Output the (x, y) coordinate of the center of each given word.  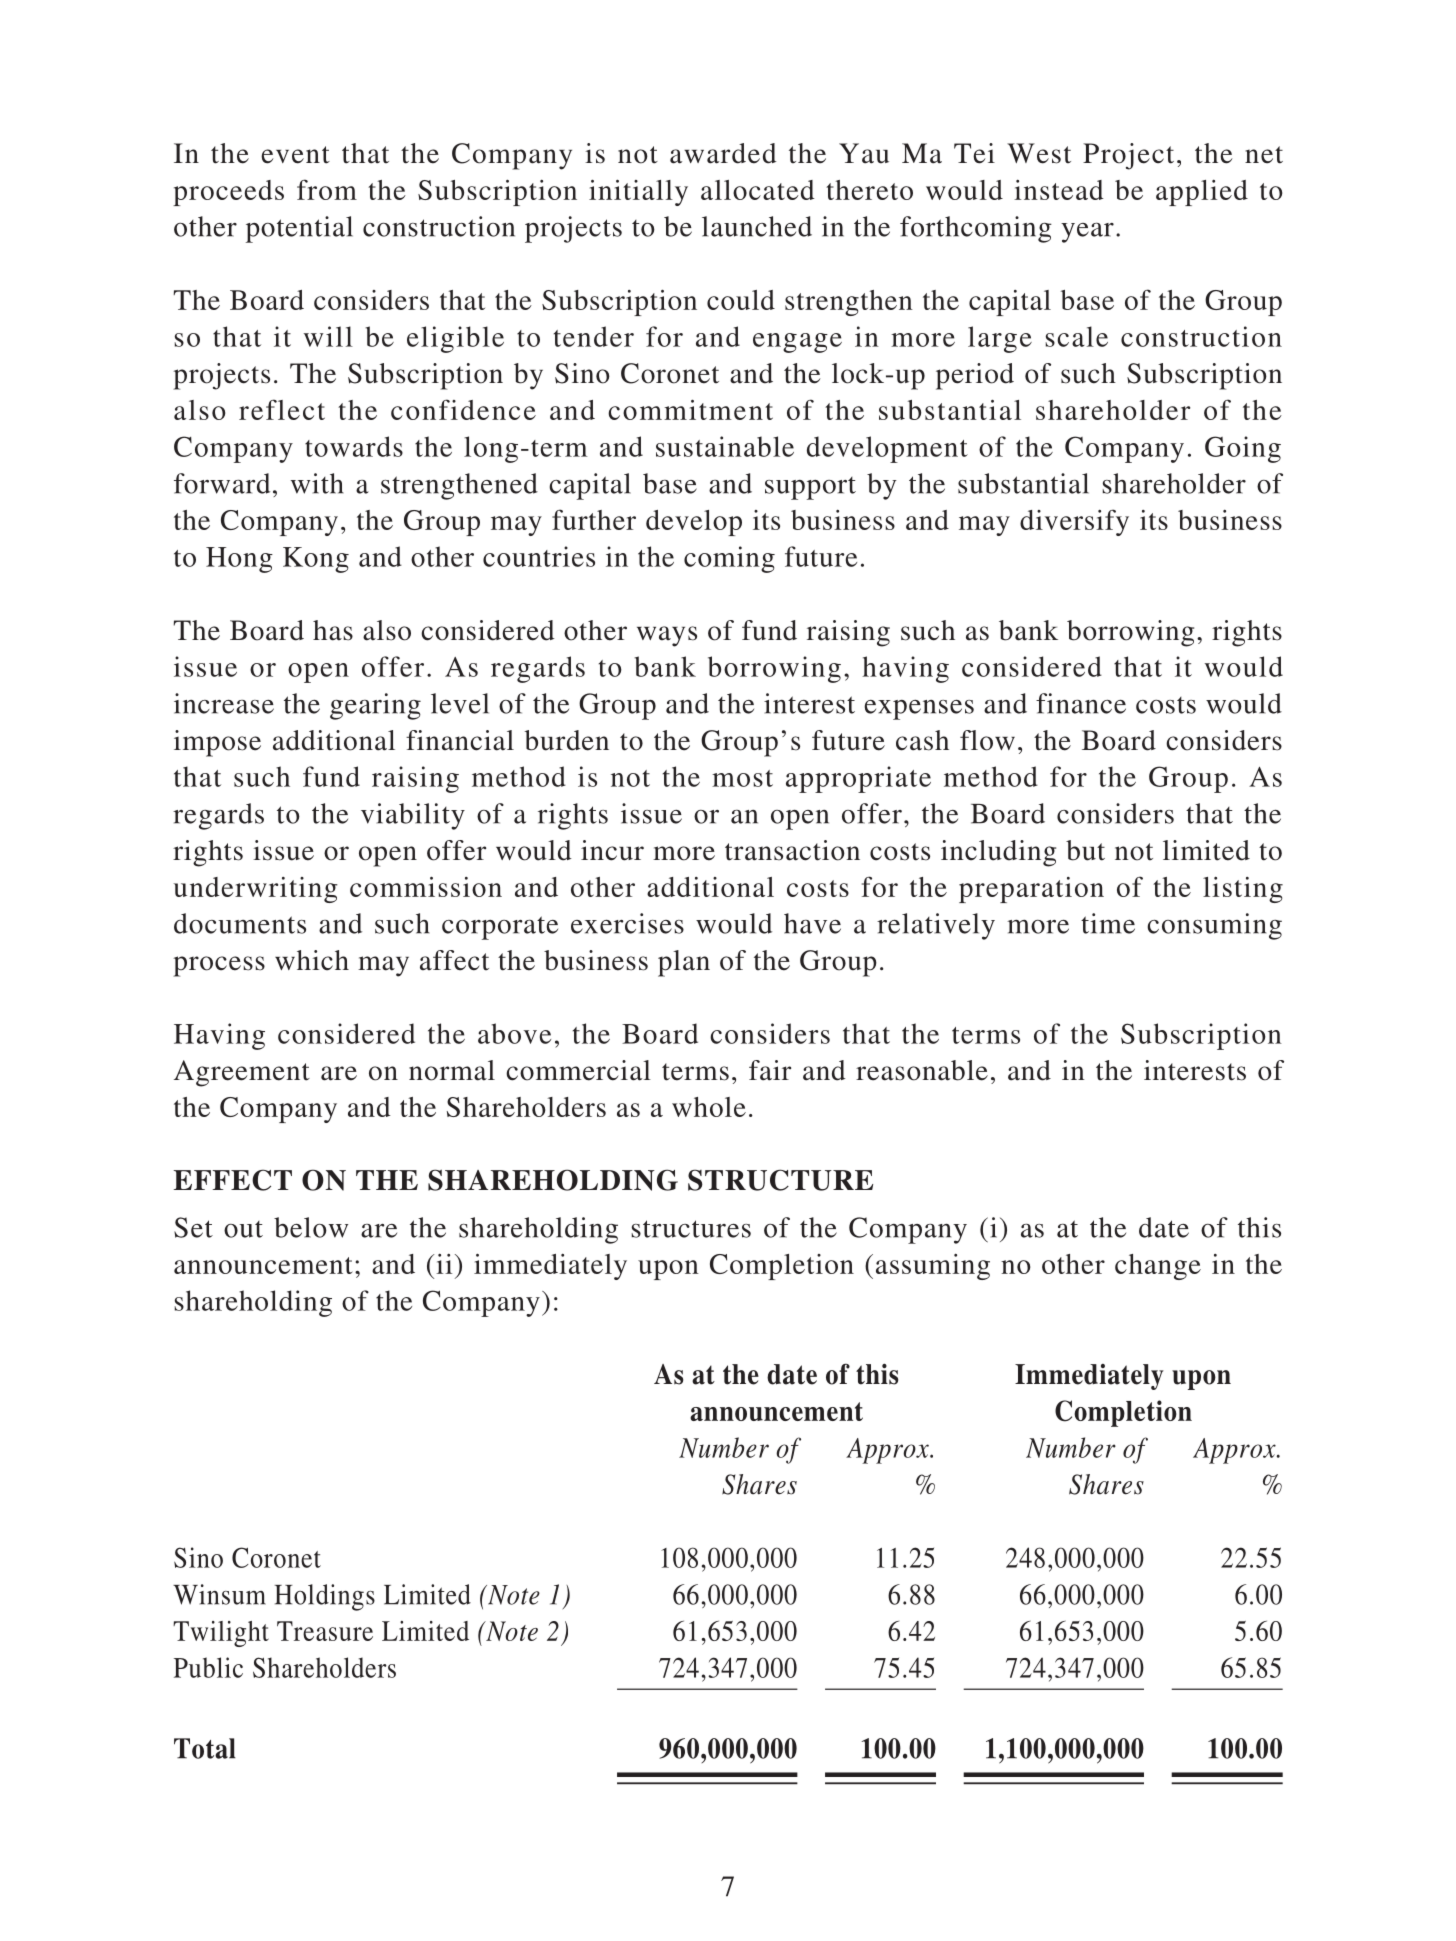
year (1087, 232)
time (1108, 923)
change (1158, 1267)
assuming (933, 1267)
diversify (1074, 522)
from (327, 189)
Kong (316, 560)
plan (684, 963)
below (311, 1227)
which (312, 960)
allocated (758, 190)
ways (667, 636)
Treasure (325, 1631)
